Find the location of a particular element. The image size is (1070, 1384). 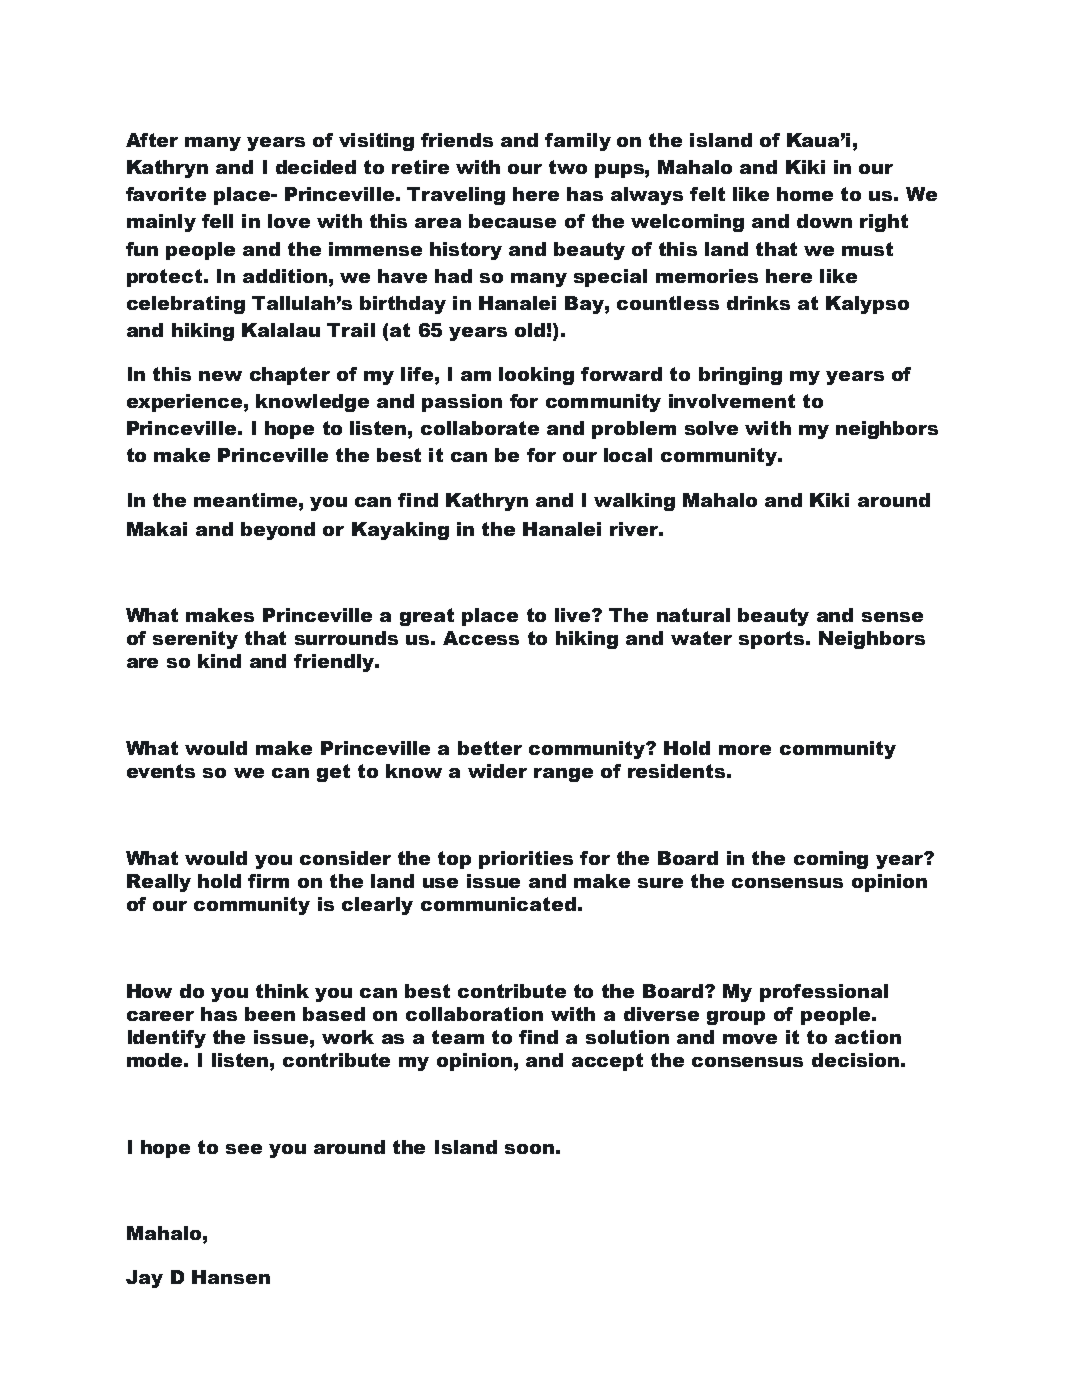

home is located at coordinates (805, 194).
